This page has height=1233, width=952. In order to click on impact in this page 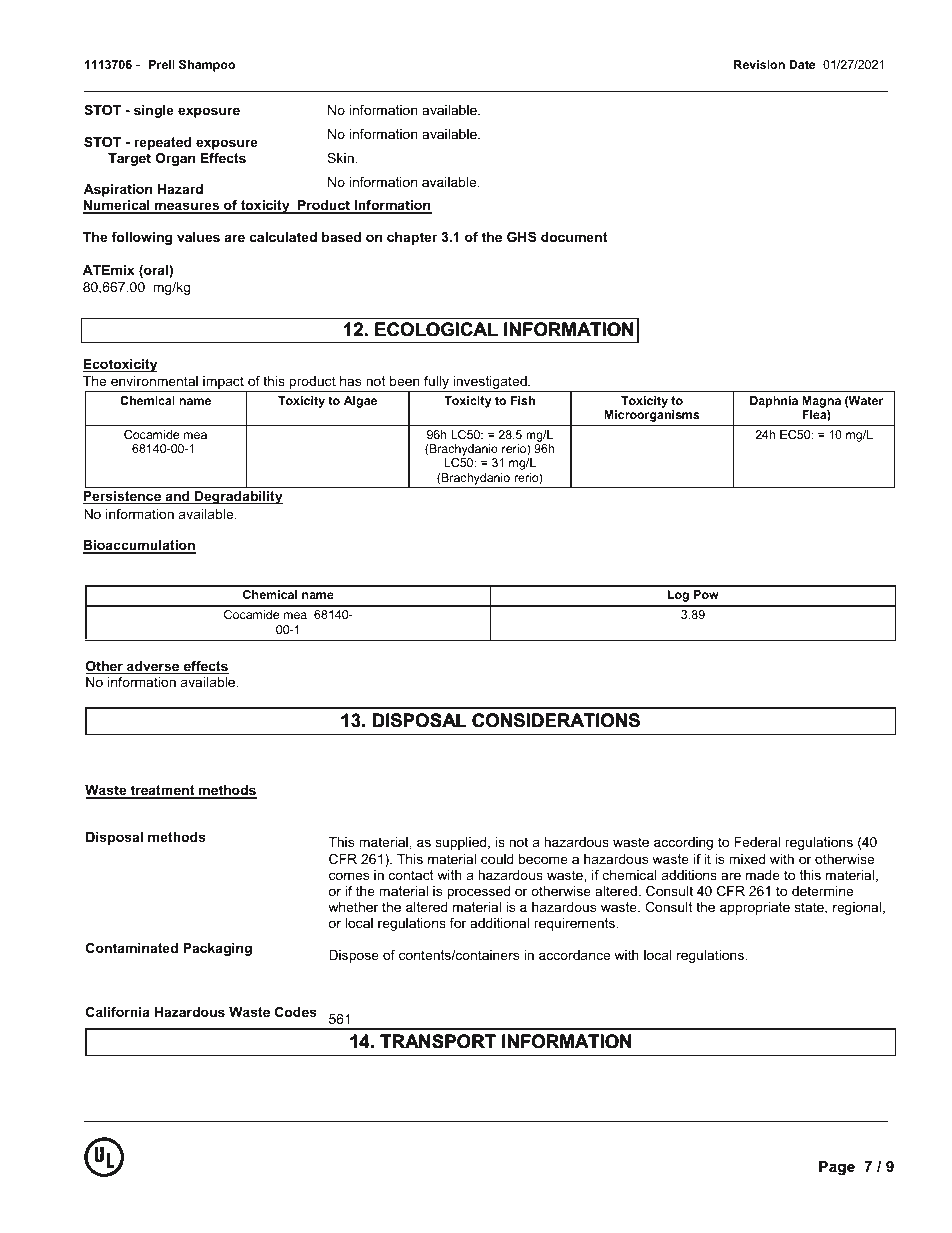, I will do `click(223, 384)`.
